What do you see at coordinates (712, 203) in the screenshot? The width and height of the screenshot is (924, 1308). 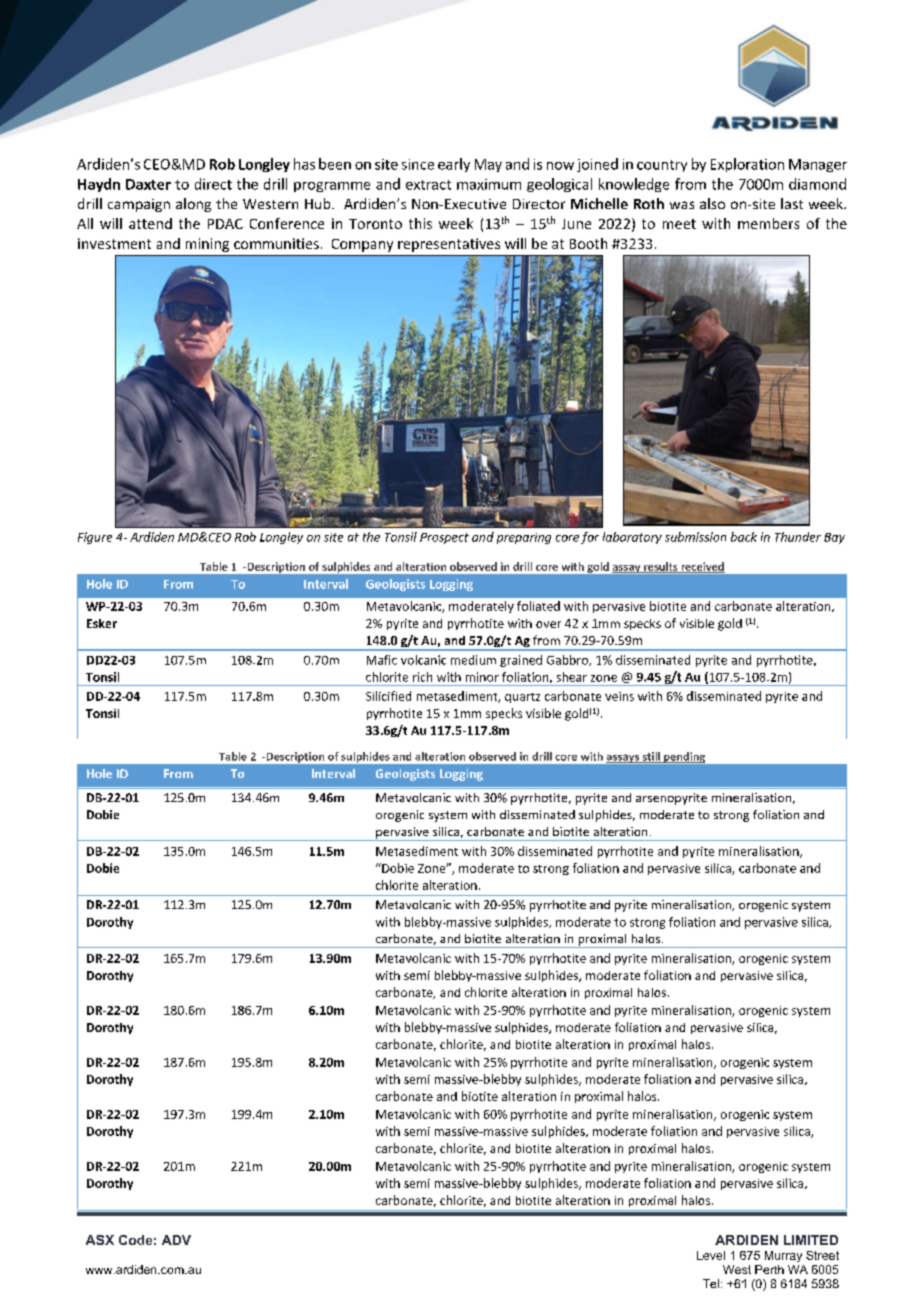 I see `also` at bounding box center [712, 203].
